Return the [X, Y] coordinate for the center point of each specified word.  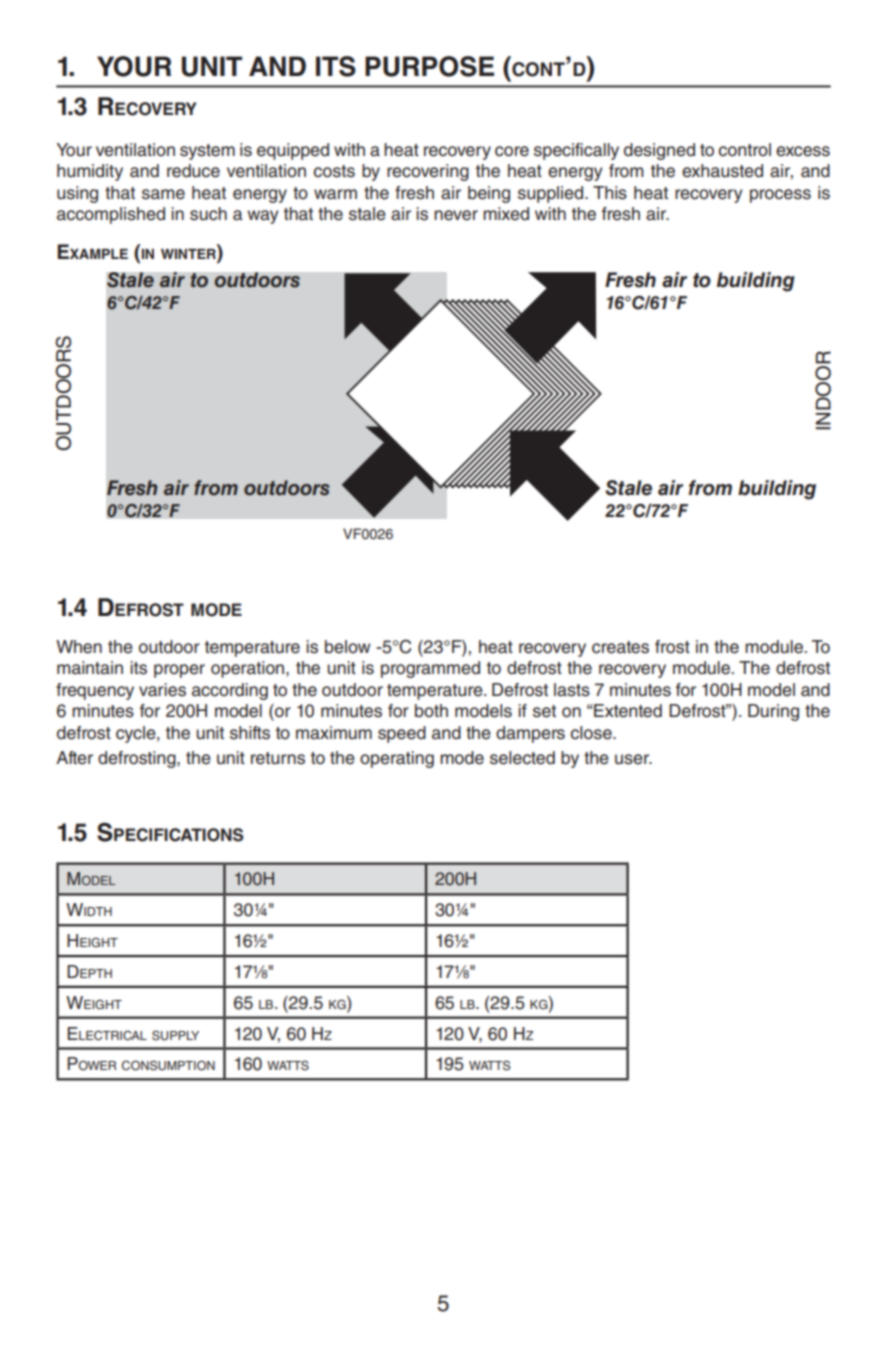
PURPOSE [429, 66]
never [456, 215]
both [431, 711]
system [207, 152]
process [780, 196]
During [773, 712]
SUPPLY [175, 1035]
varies [162, 690]
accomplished [111, 215]
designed [659, 151]
